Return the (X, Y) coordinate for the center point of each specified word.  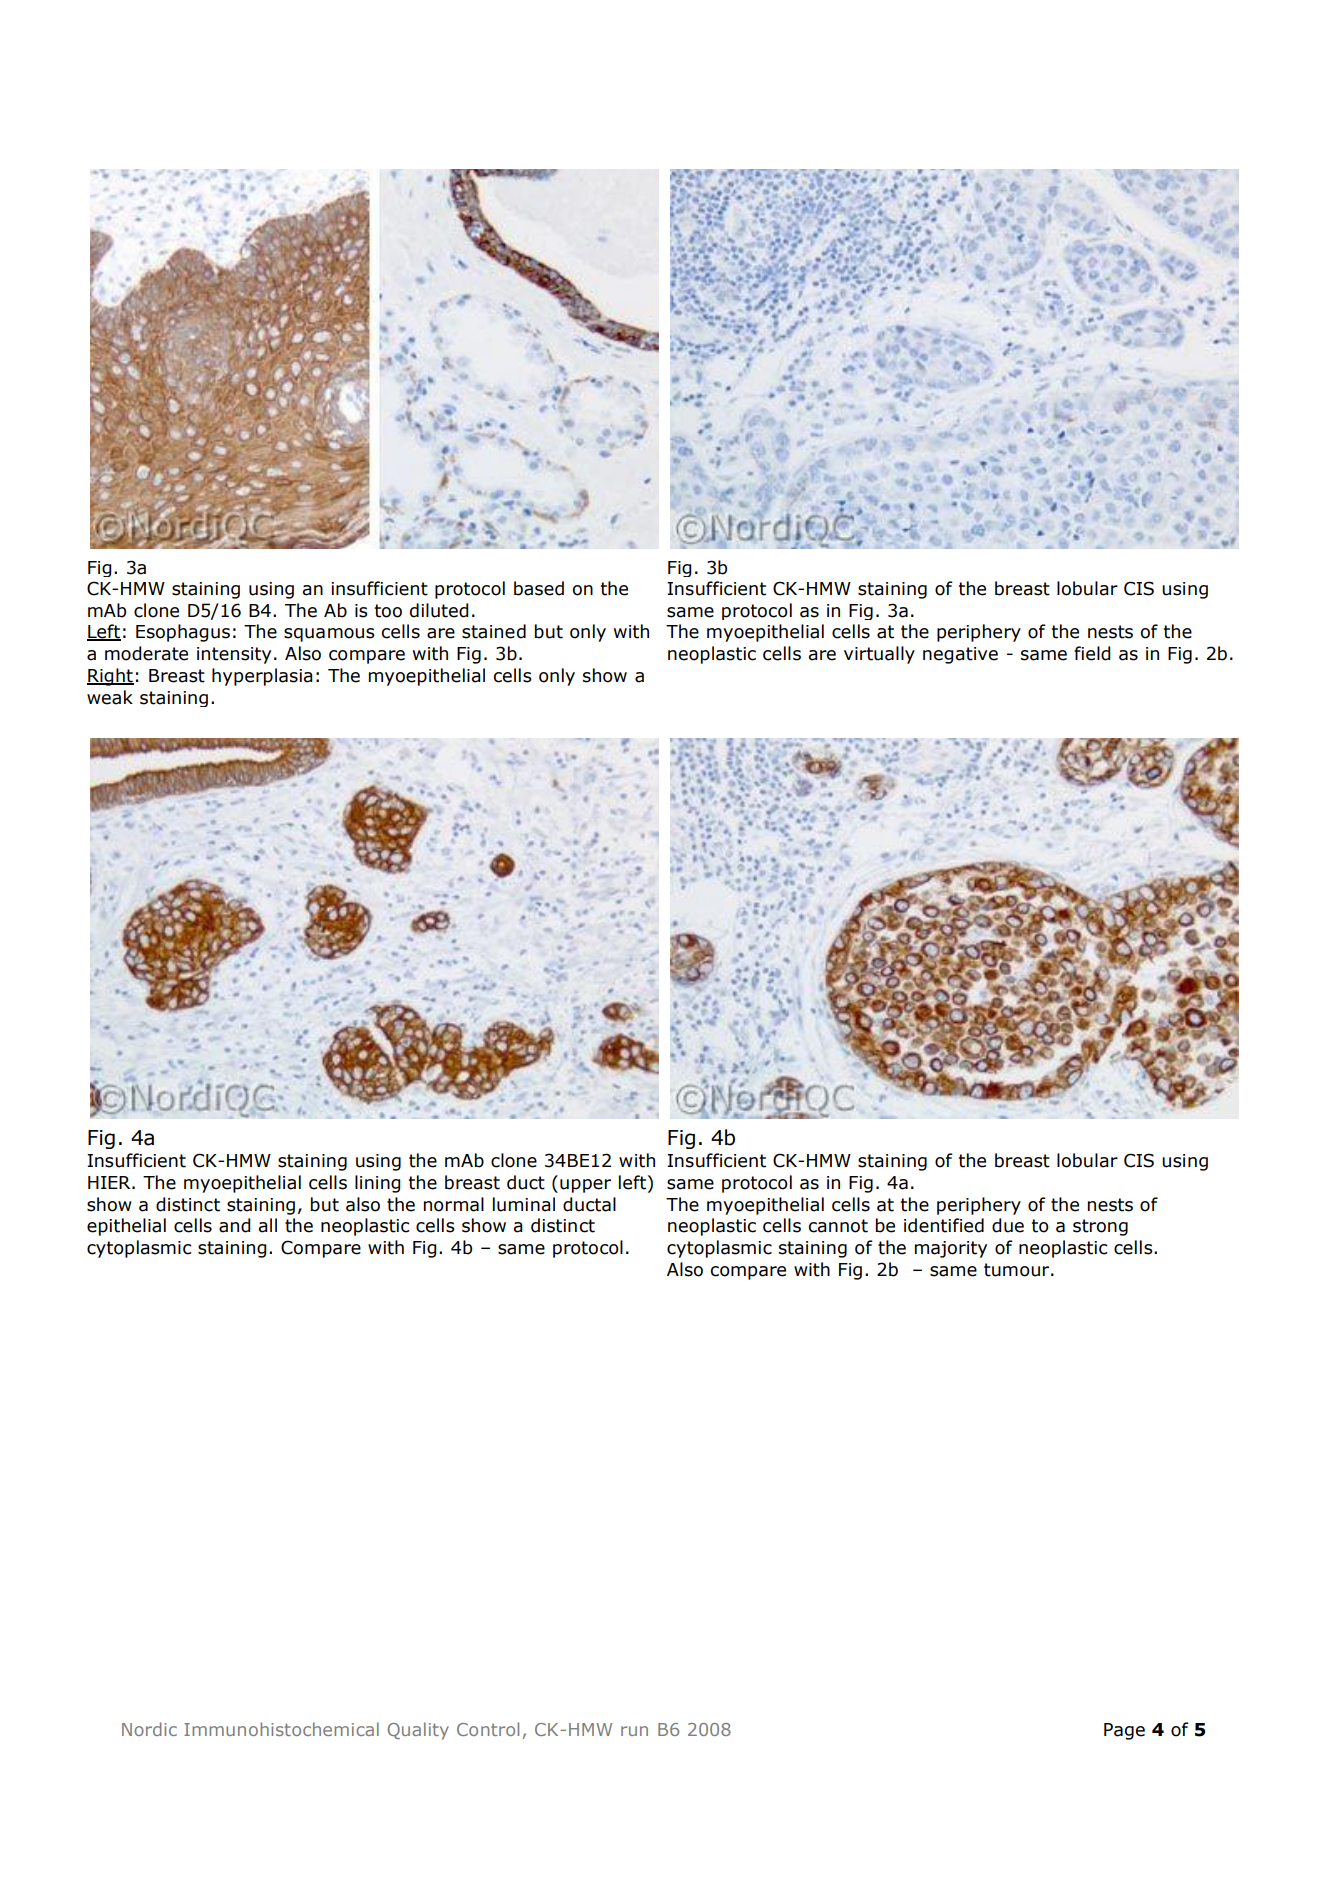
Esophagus (183, 633)
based (539, 588)
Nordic (149, 1729)
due (1008, 1225)
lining (377, 1184)
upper (585, 1186)
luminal (524, 1204)
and (234, 1225)
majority (951, 1249)
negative (960, 655)
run (634, 1731)
